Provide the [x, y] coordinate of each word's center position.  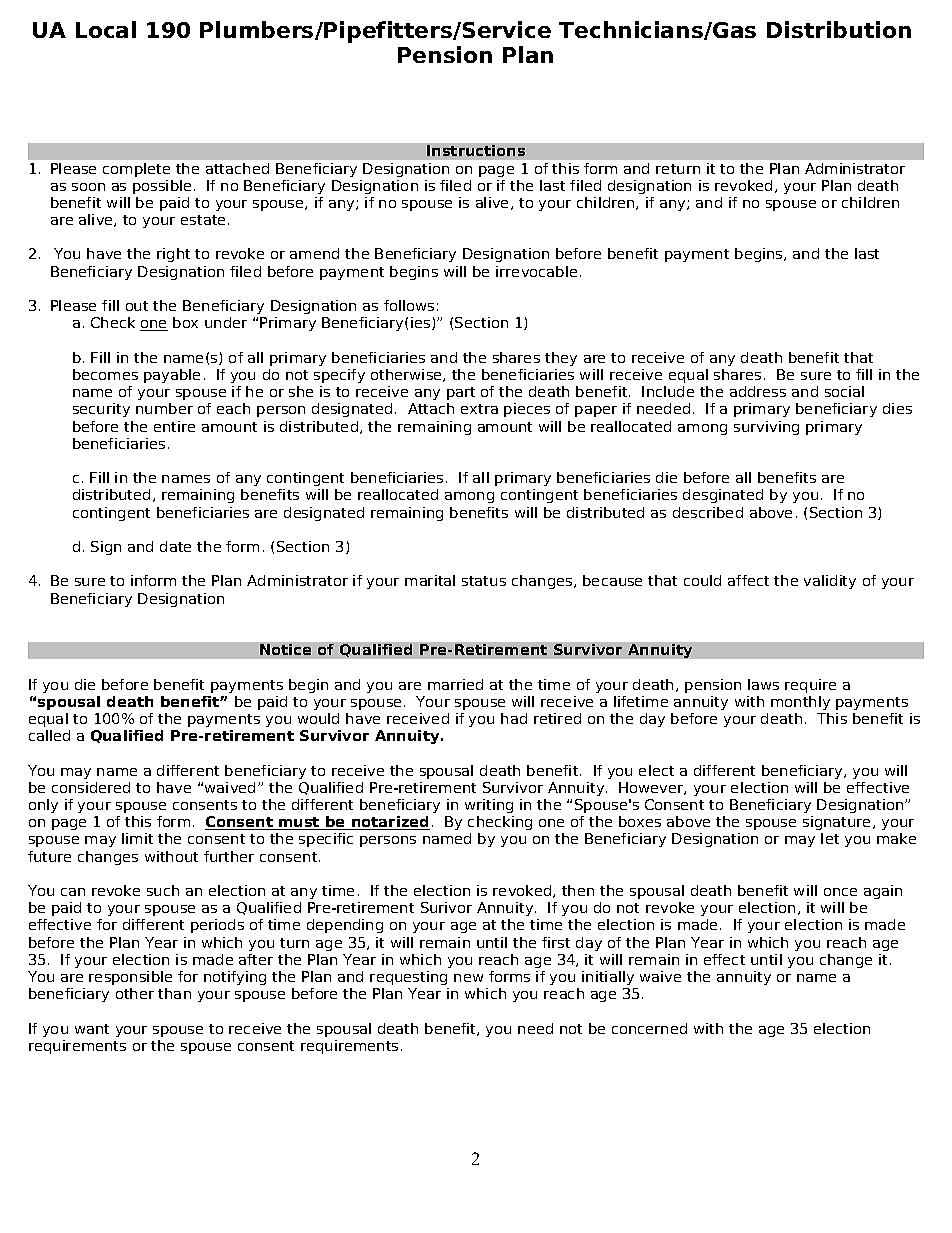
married [455, 684]
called [49, 735]
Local [106, 29]
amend [314, 253]
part [461, 393]
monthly [800, 703]
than [174, 993]
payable [172, 376]
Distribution [839, 29]
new [468, 978]
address [758, 391]
